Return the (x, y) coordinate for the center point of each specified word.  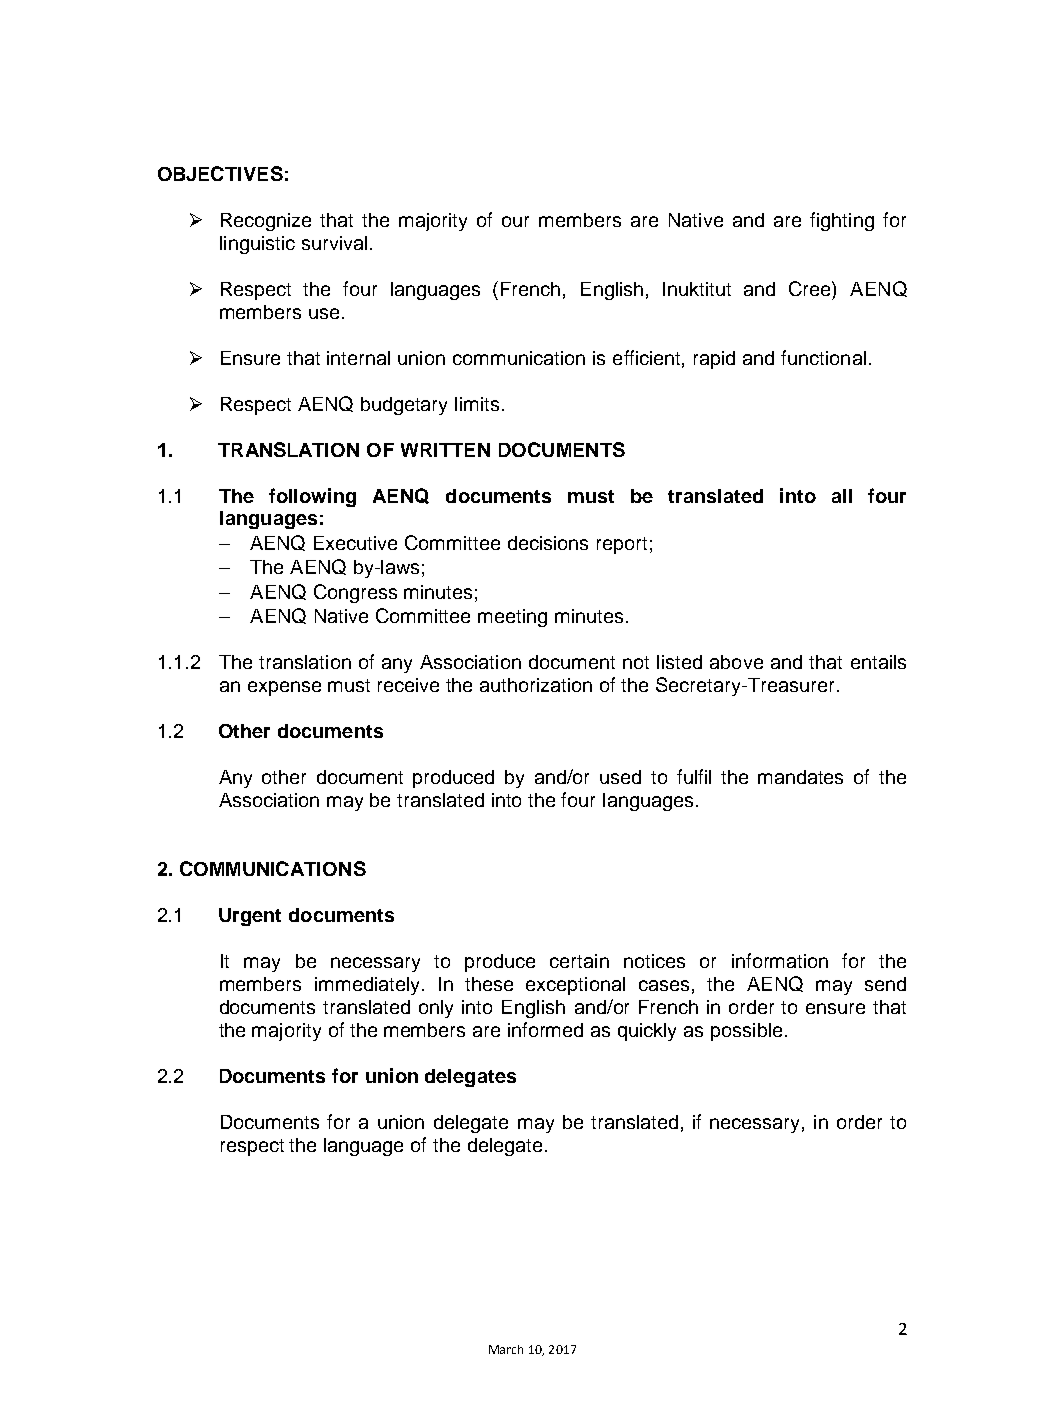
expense (284, 688)
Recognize (266, 222)
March (506, 1349)
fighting (842, 221)
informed (545, 1029)
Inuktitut (697, 289)
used (620, 777)
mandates (800, 777)
